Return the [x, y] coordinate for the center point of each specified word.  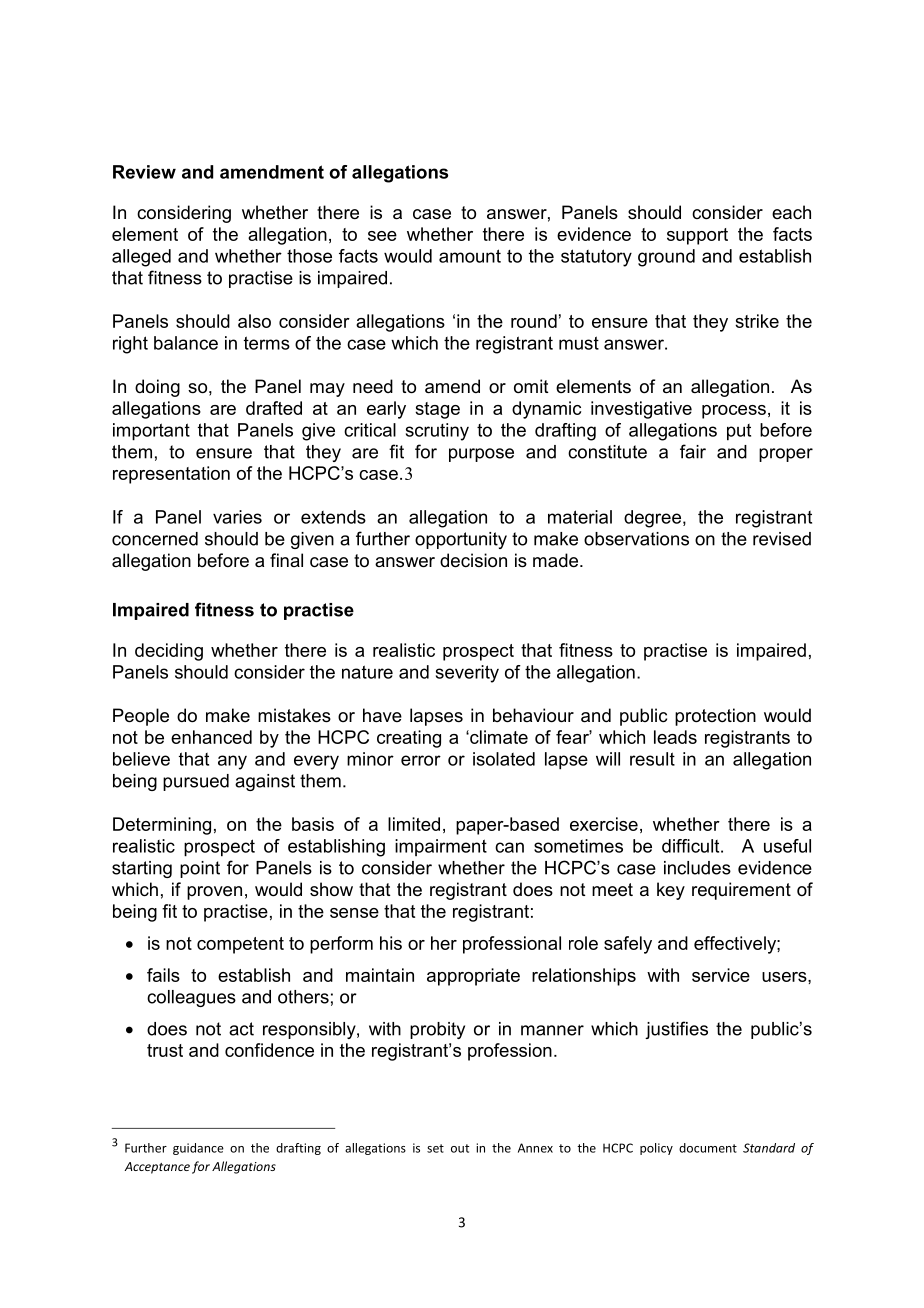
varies [237, 517]
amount [470, 256]
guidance [198, 1149]
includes [697, 868]
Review [144, 172]
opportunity [461, 540]
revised [782, 539]
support [697, 236]
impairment [441, 847]
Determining [162, 826]
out [460, 1148]
